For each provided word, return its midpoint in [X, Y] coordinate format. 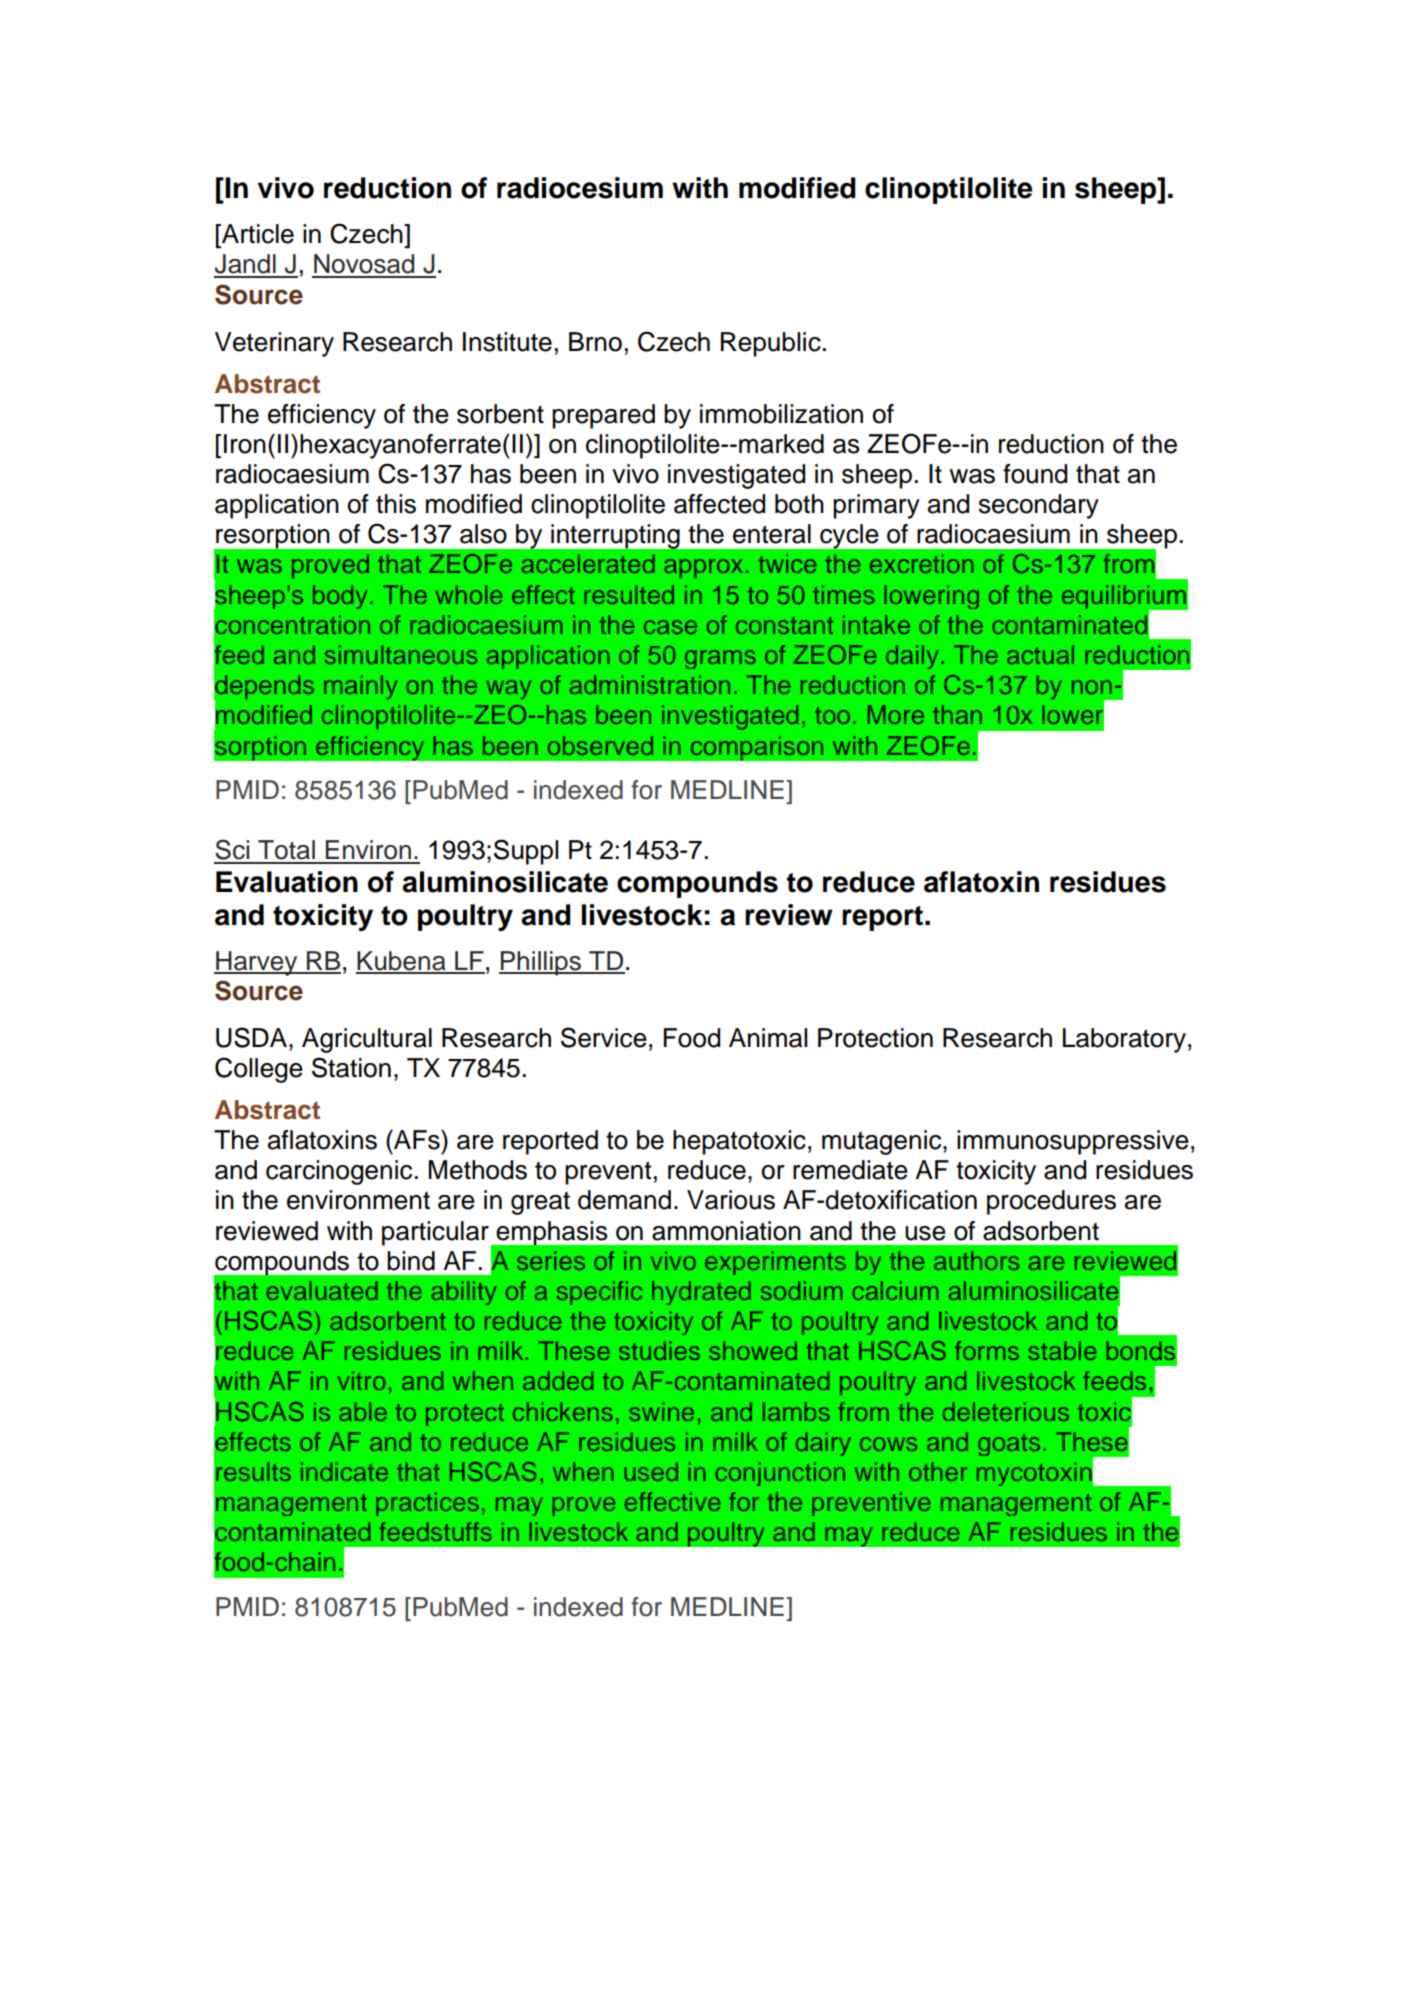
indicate [344, 1471]
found [1035, 474]
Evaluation [287, 882]
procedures [1051, 1202]
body [340, 597]
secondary [1039, 506]
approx [703, 568]
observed [600, 745]
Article [257, 234]
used [651, 1471]
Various [731, 1200]
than [957, 714]
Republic [771, 344]
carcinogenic [339, 1172]
